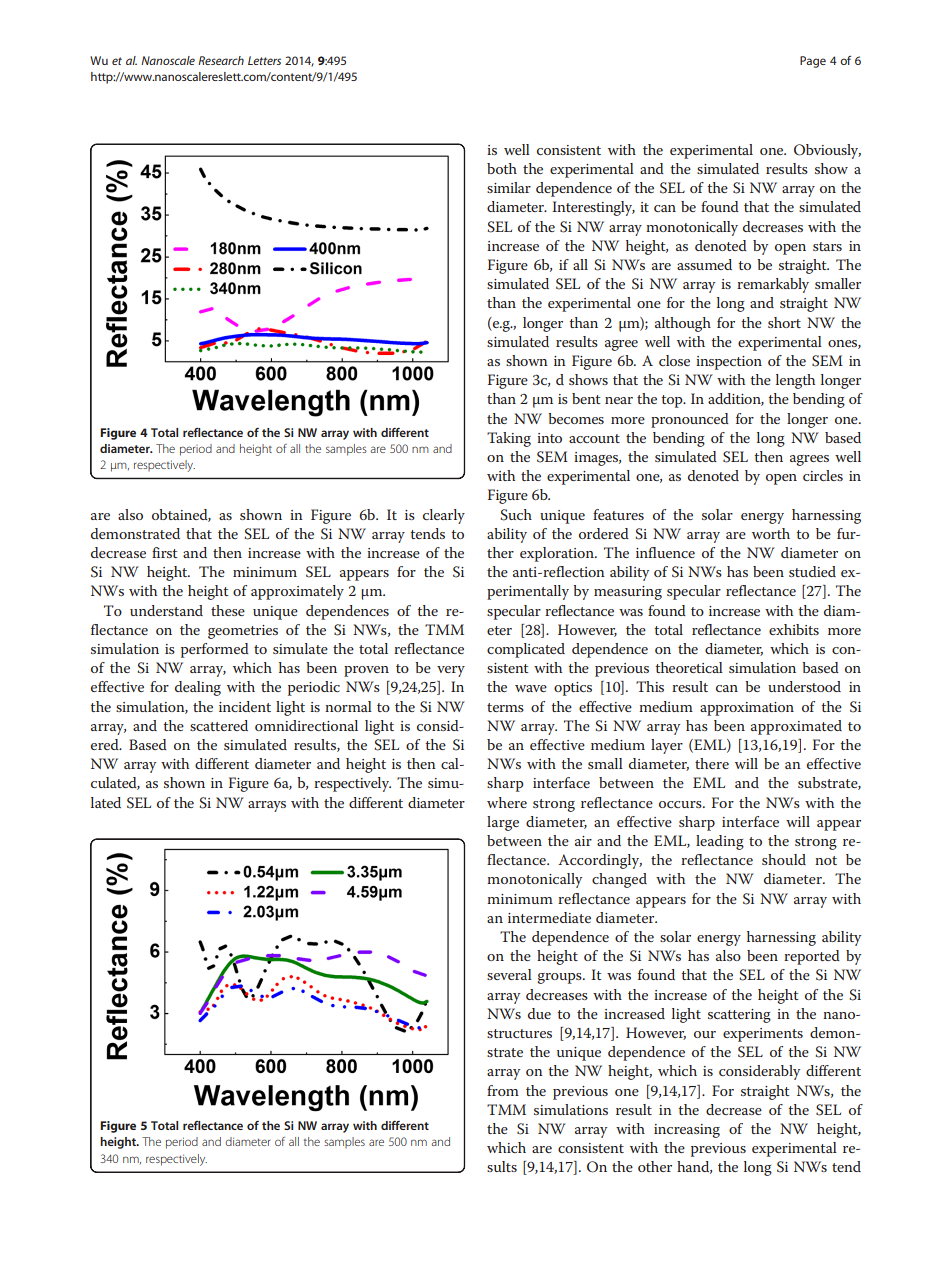 The height and width of the screenshot is (1270, 952). What do you see at coordinates (245, 706) in the screenshot?
I see `incident` at bounding box center [245, 706].
